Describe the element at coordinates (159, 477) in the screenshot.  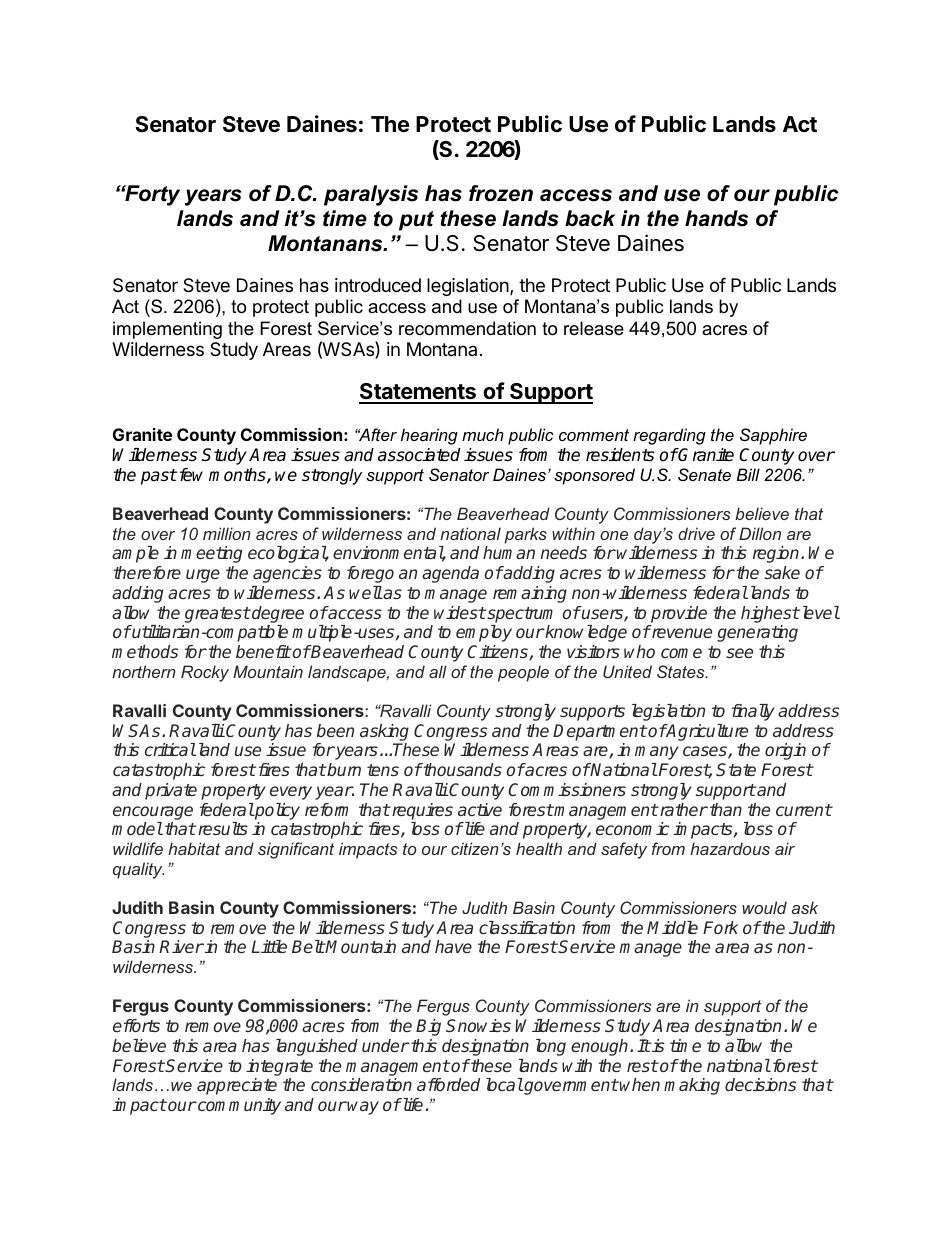
I see `past` at that location.
